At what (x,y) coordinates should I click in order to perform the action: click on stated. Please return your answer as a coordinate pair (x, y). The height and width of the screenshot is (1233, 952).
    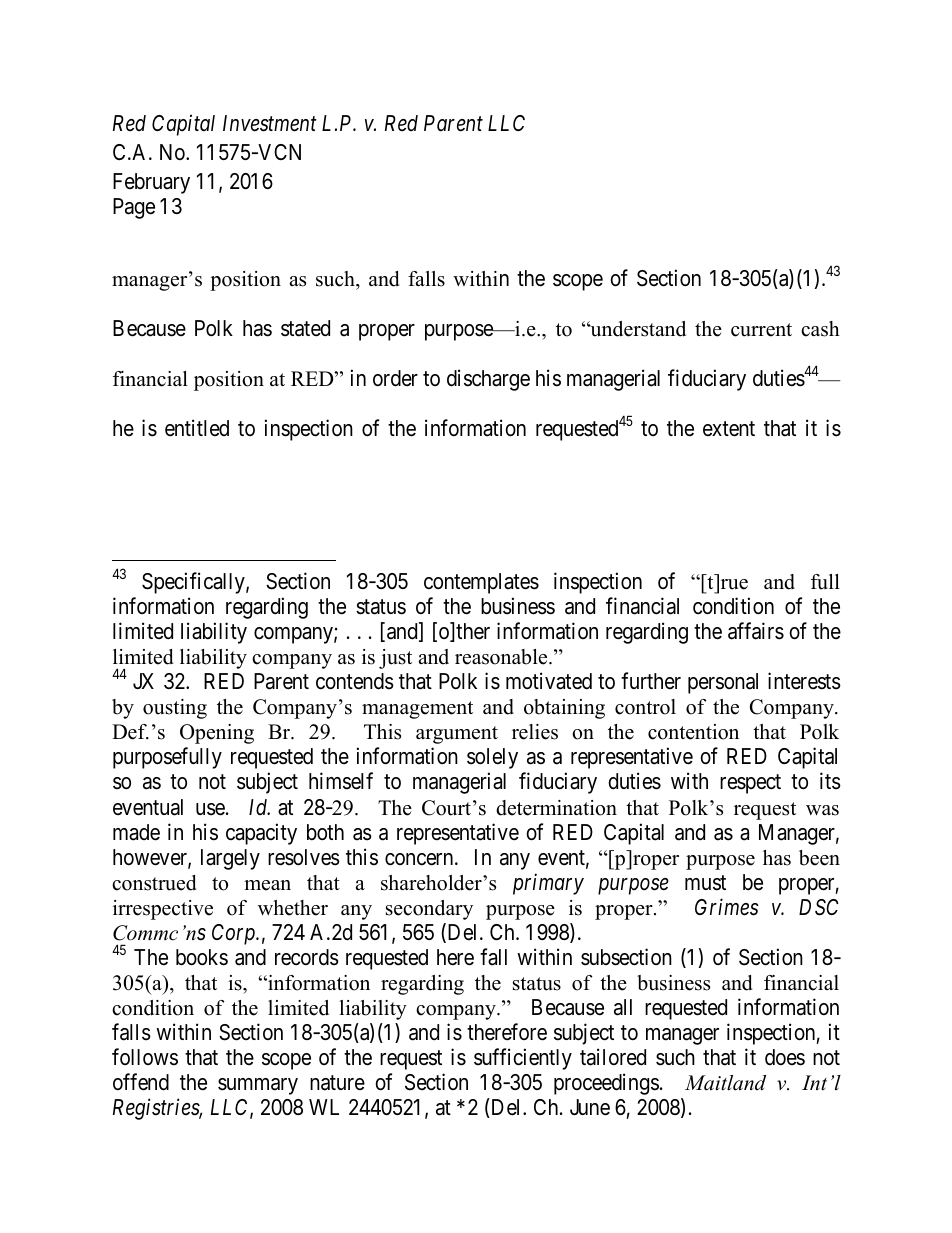
    Looking at the image, I should click on (305, 328).
